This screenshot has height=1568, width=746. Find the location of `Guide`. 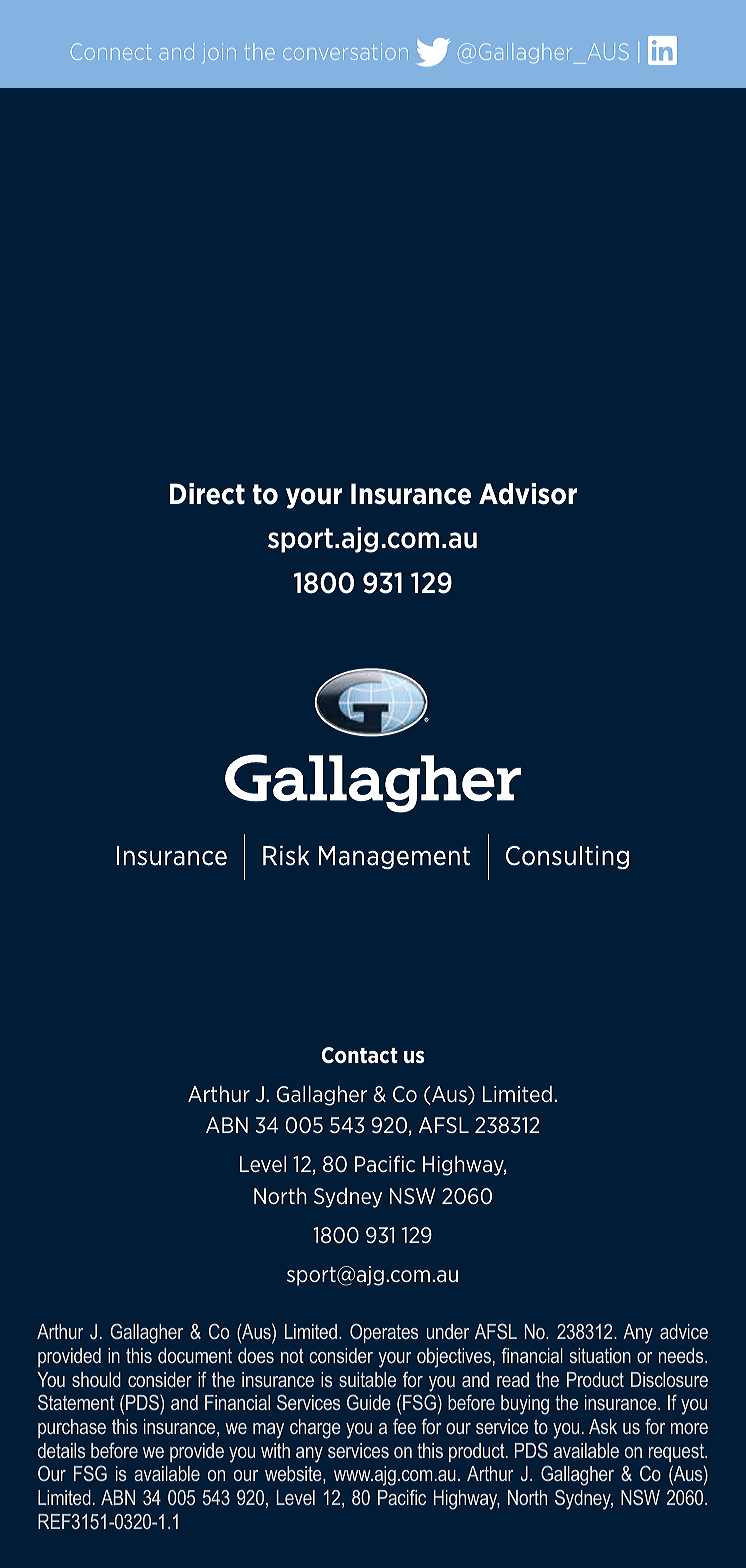

Guide is located at coordinates (369, 1402).
